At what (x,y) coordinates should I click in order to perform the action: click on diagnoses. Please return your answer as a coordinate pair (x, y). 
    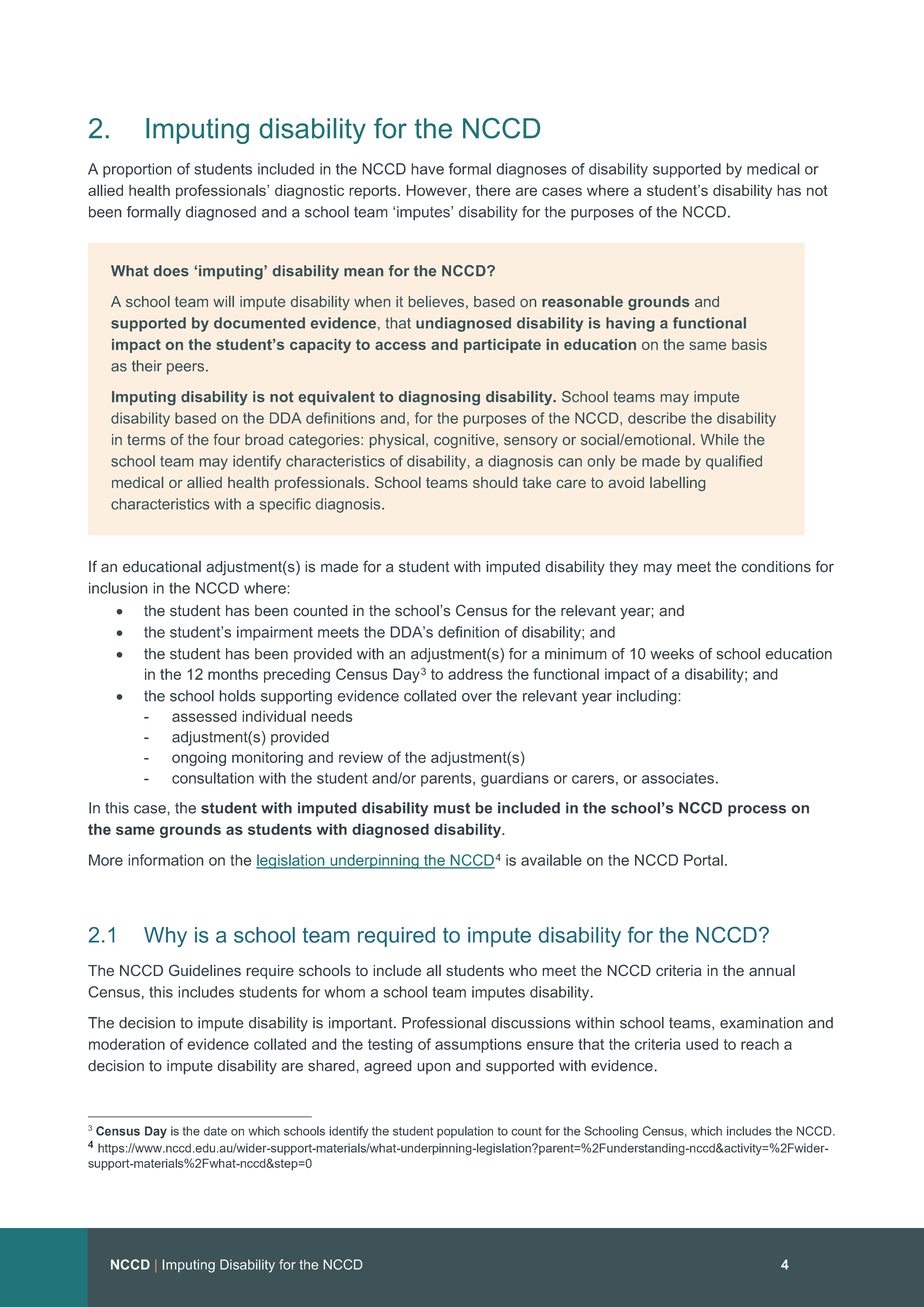
    Looking at the image, I should click on (531, 170).
